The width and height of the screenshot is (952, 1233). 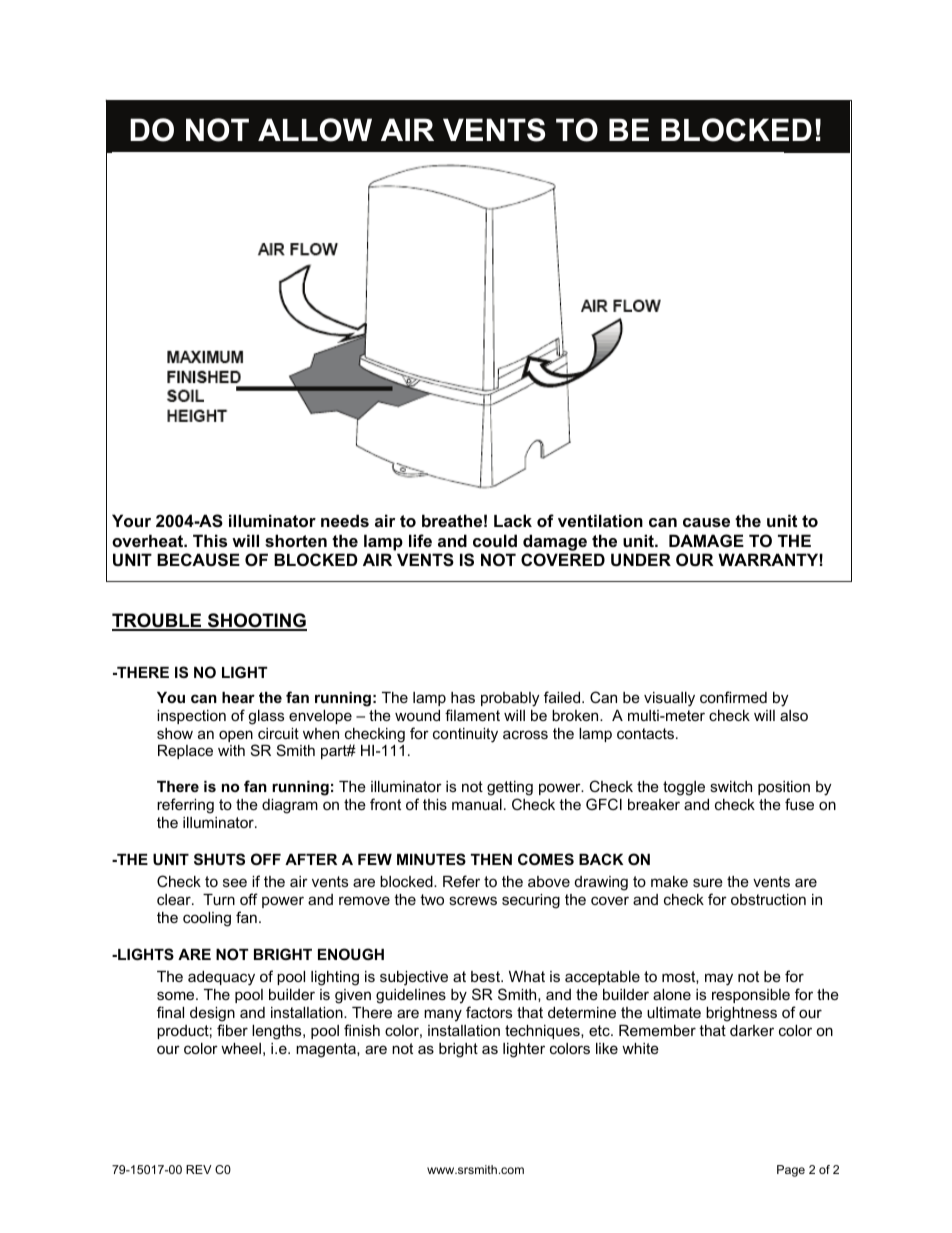 What do you see at coordinates (315, 130) in the screenshot?
I see `ALLOW` at bounding box center [315, 130].
